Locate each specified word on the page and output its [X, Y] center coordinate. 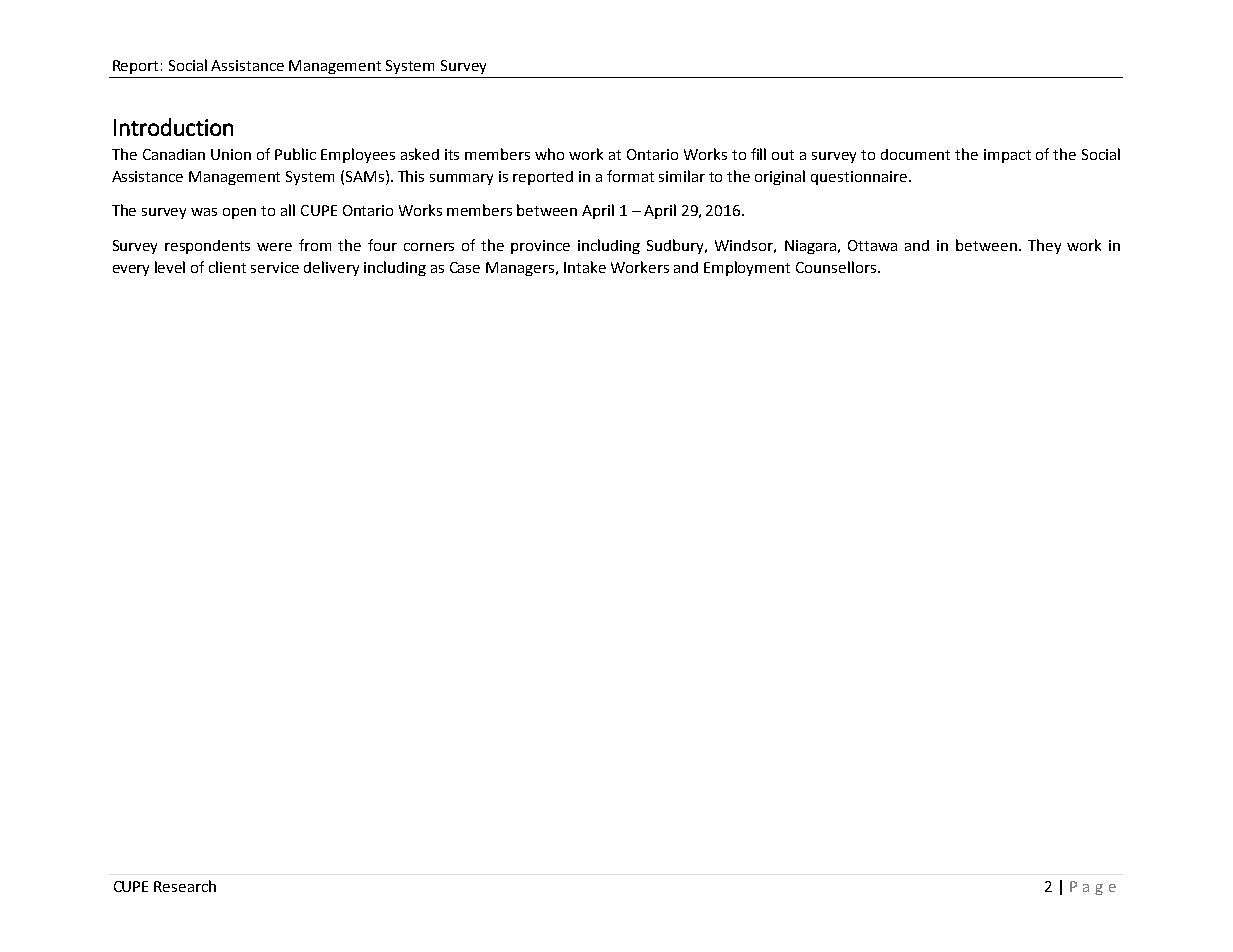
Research [185, 886]
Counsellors [837, 267]
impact [1007, 156]
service [275, 267]
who [549, 154]
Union [231, 154]
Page [1093, 888]
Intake [585, 267]
